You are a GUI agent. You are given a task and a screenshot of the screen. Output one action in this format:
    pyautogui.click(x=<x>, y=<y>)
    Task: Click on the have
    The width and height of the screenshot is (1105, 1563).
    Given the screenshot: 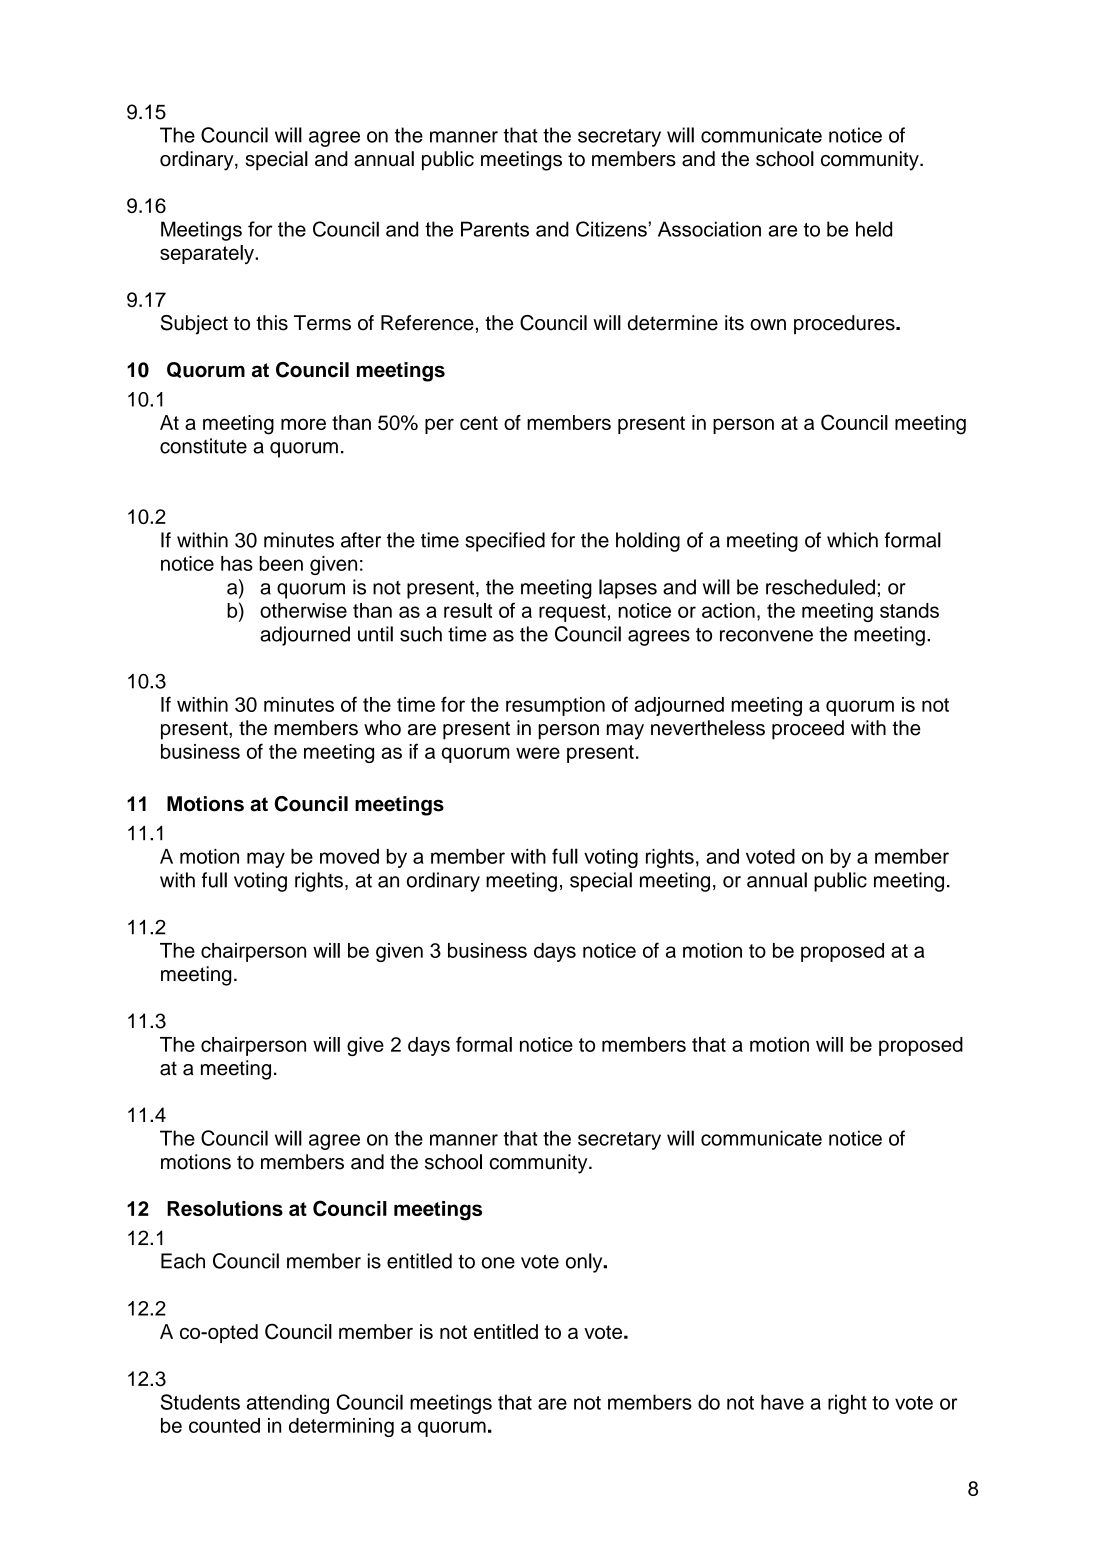 What is the action you would take?
    pyautogui.click(x=782, y=1402)
